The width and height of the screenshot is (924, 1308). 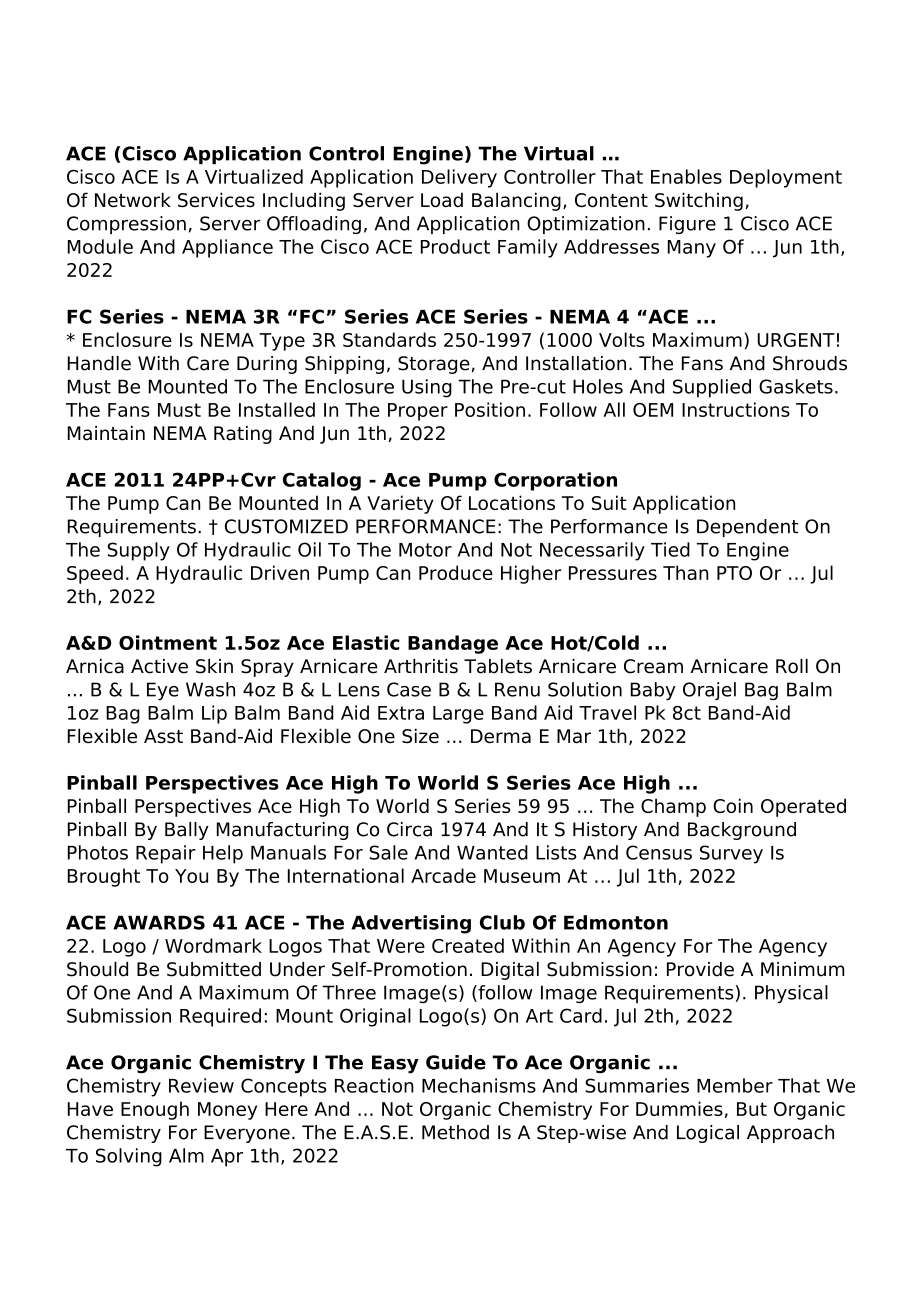 I want to click on Enough, so click(x=155, y=1110).
